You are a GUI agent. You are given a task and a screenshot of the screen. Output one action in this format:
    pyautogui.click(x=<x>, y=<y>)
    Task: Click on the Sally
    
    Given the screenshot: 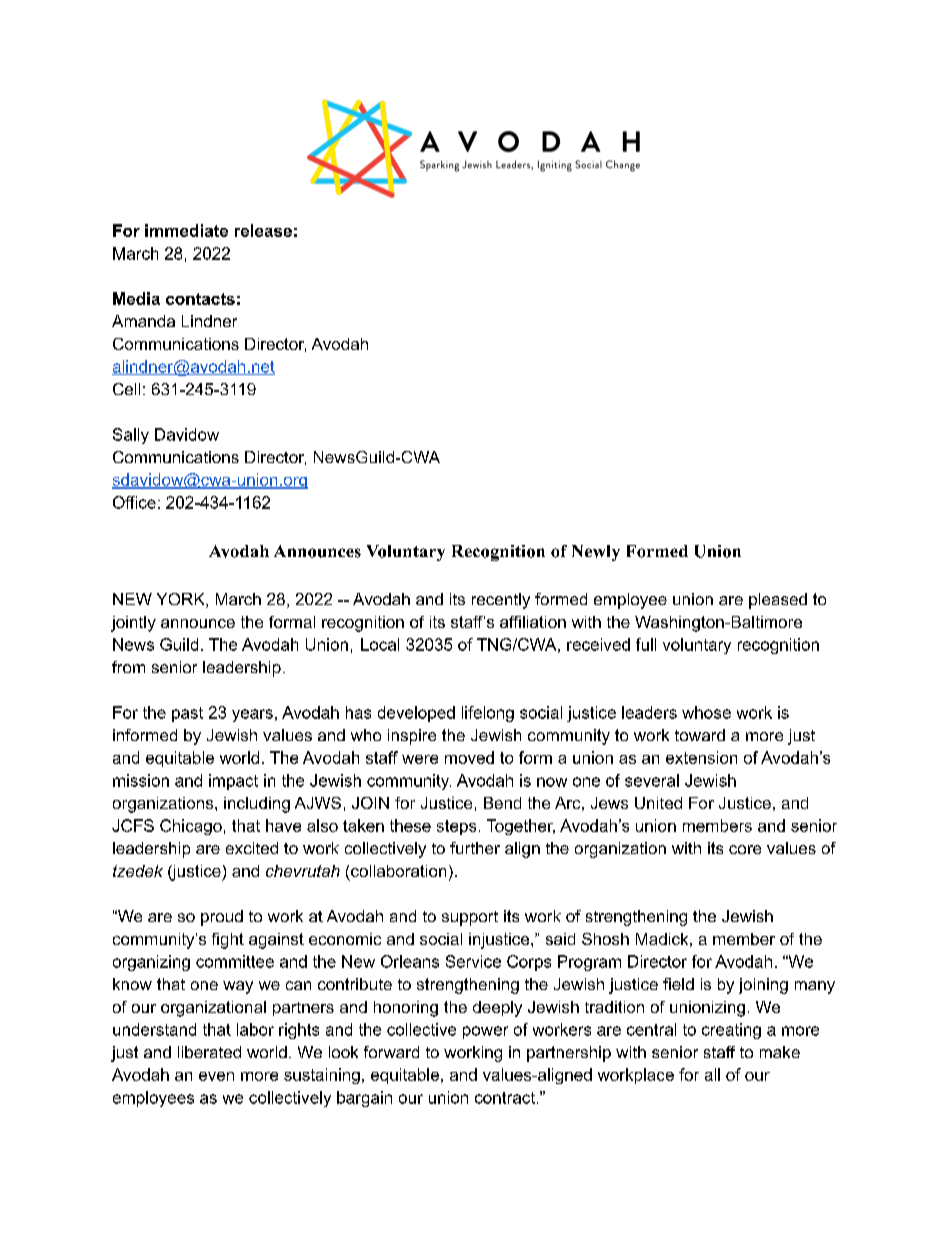 What is the action you would take?
    pyautogui.click(x=131, y=436)
